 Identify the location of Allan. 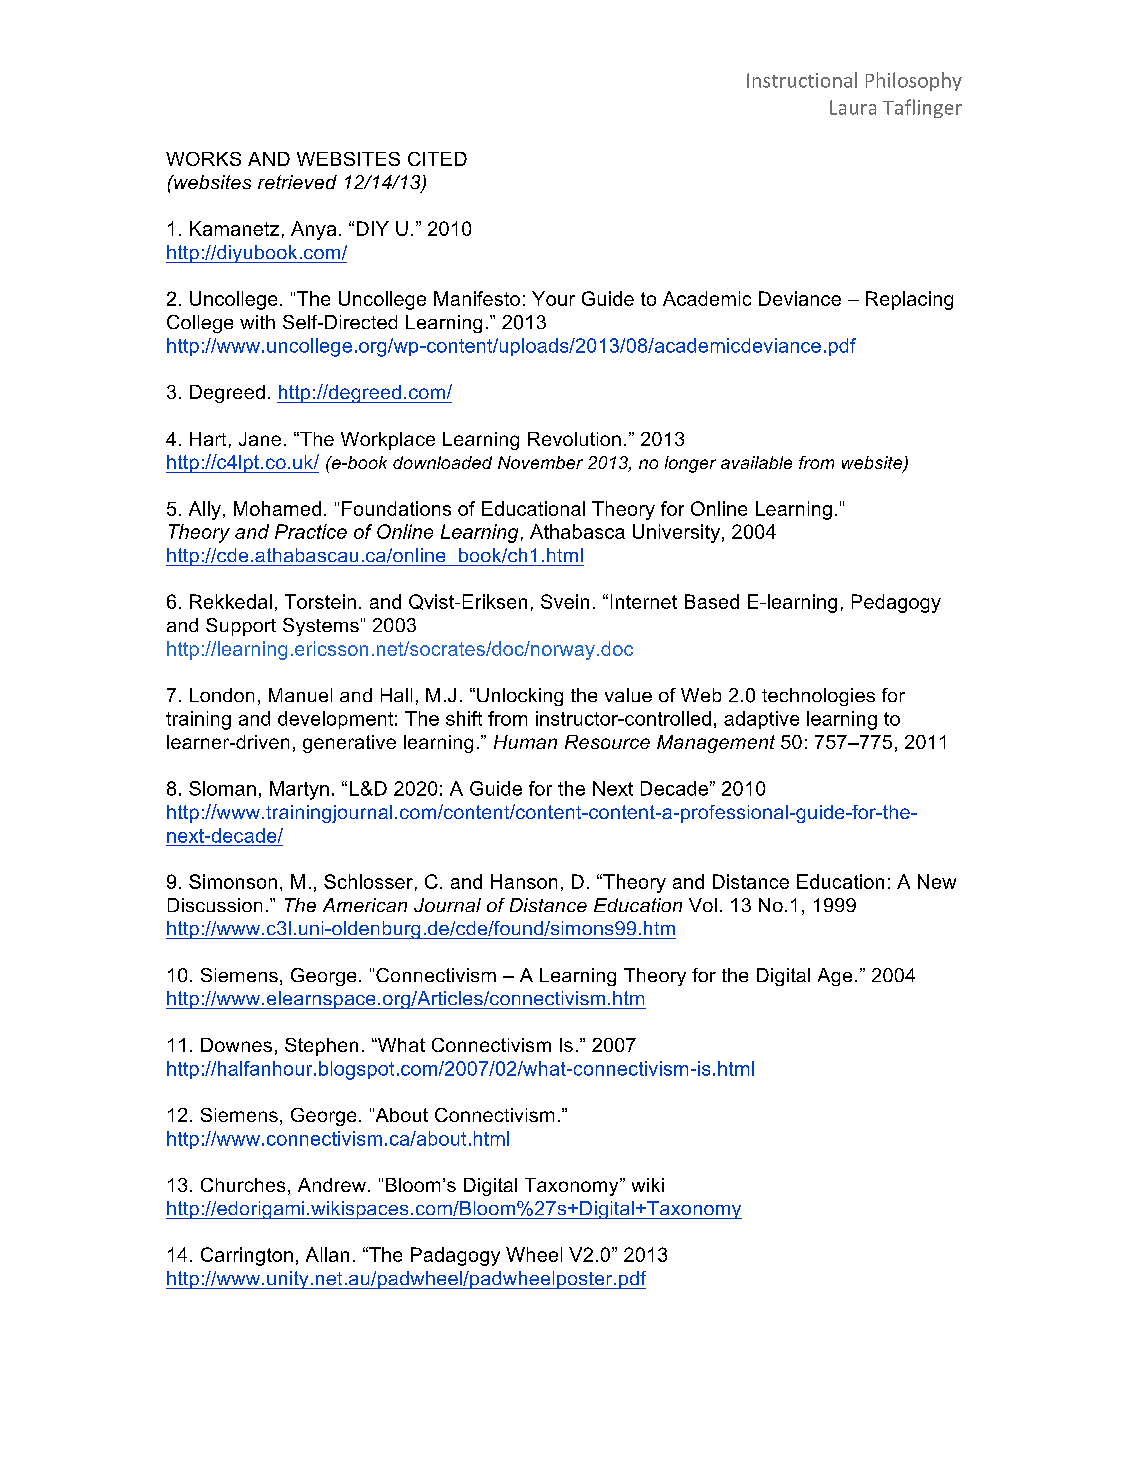
(327, 1254).
